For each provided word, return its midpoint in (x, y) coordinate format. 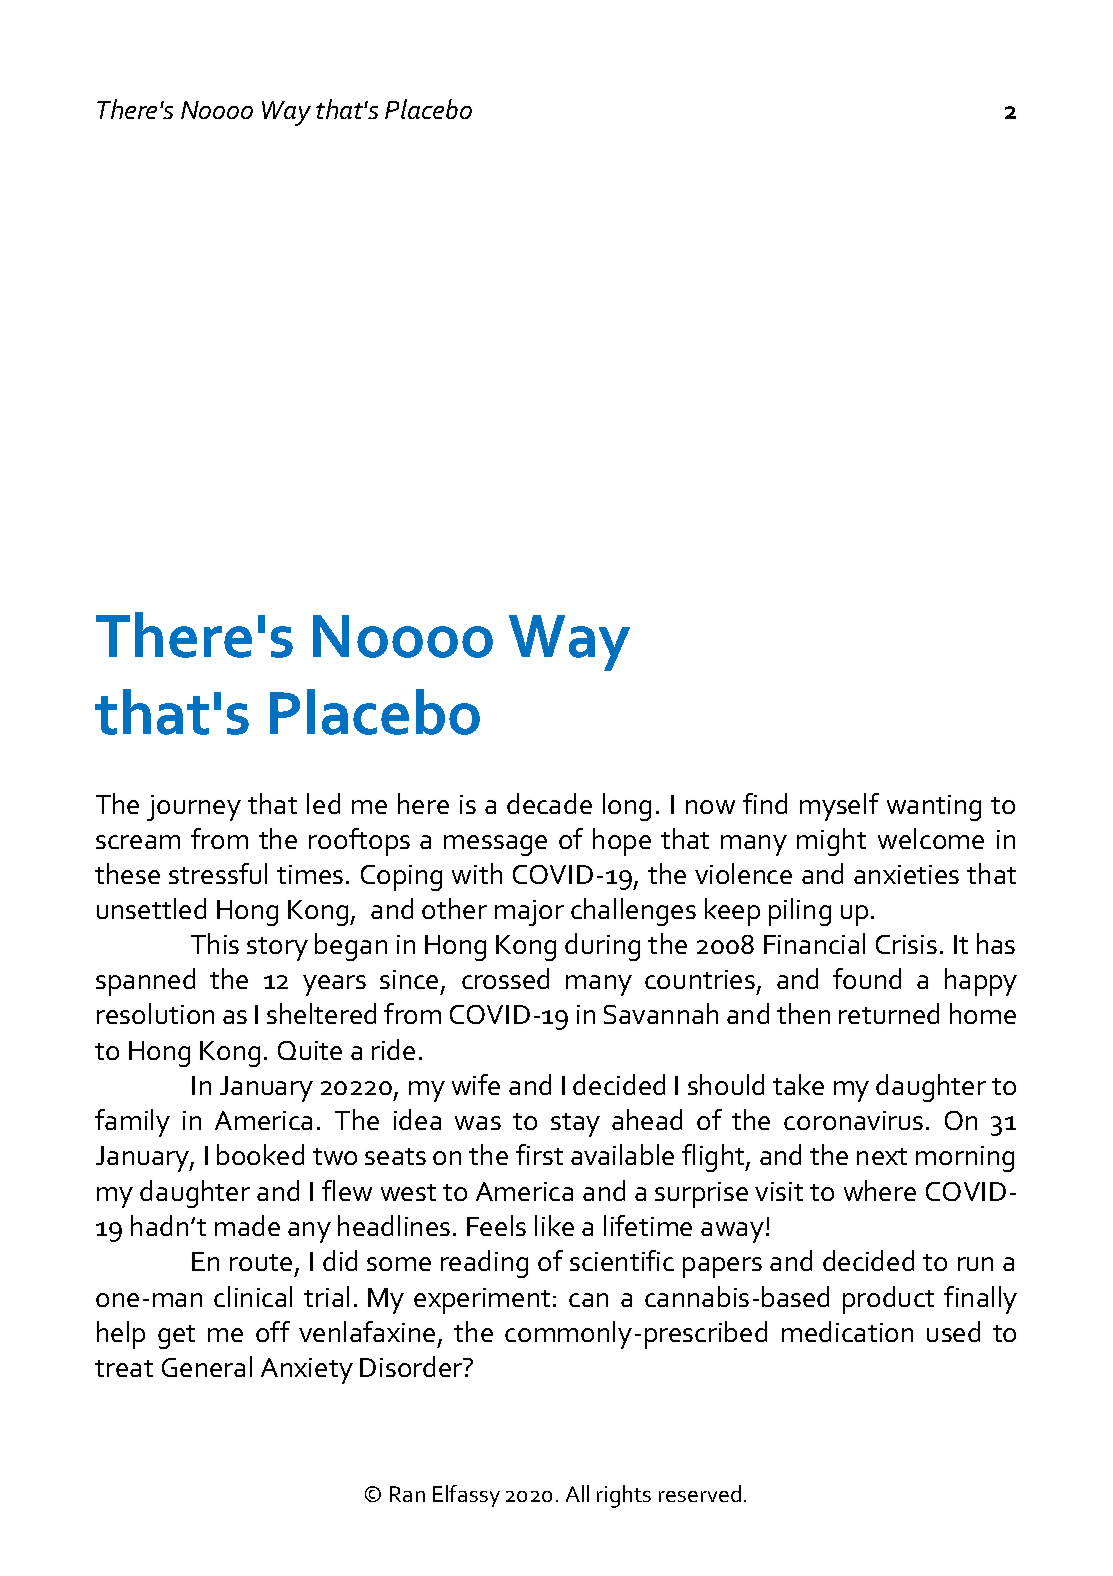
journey (194, 808)
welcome (931, 838)
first (539, 1154)
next (882, 1156)
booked (260, 1154)
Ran (407, 1494)
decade (549, 803)
